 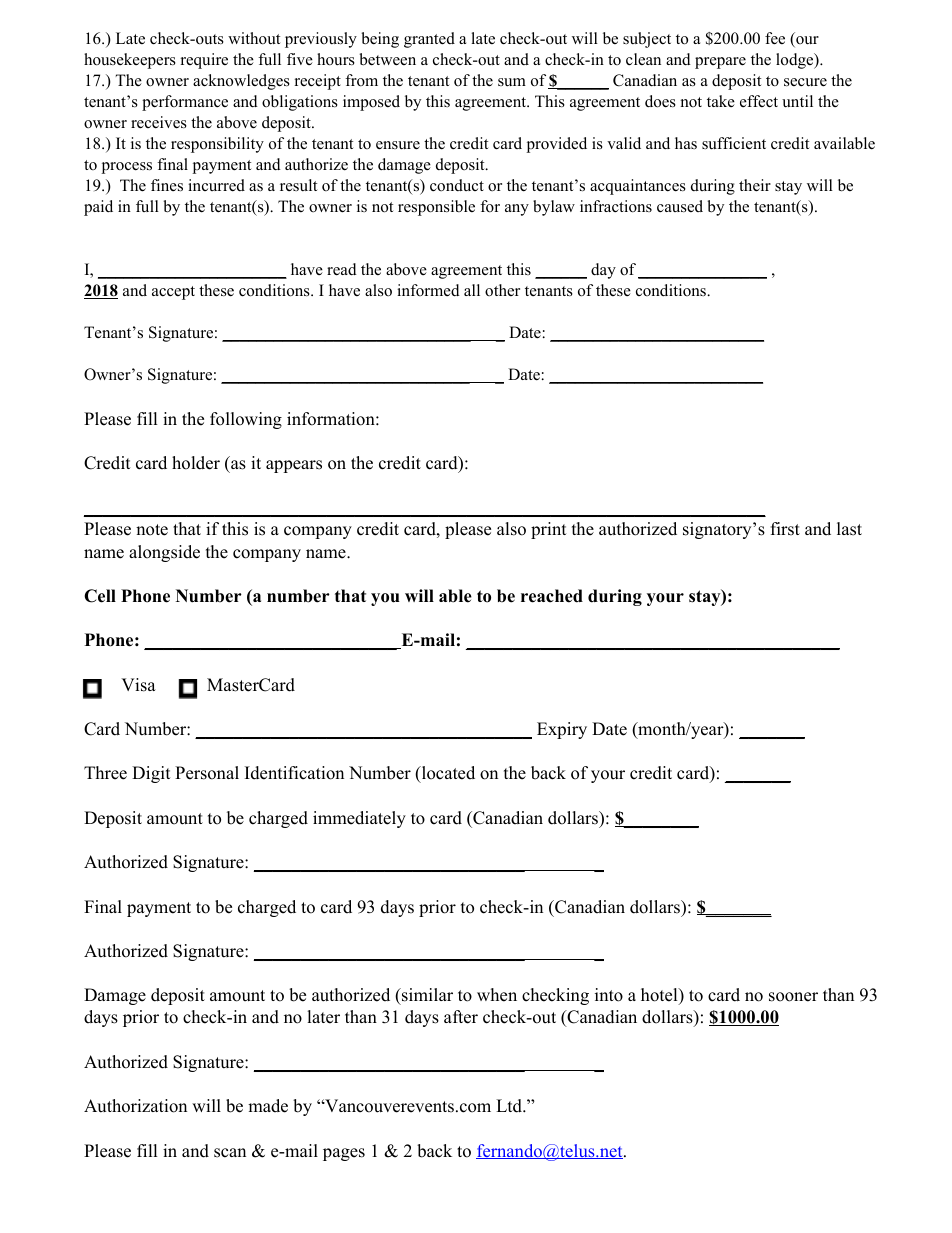 What do you see at coordinates (135, 1106) in the document?
I see `Authorization` at bounding box center [135, 1106].
